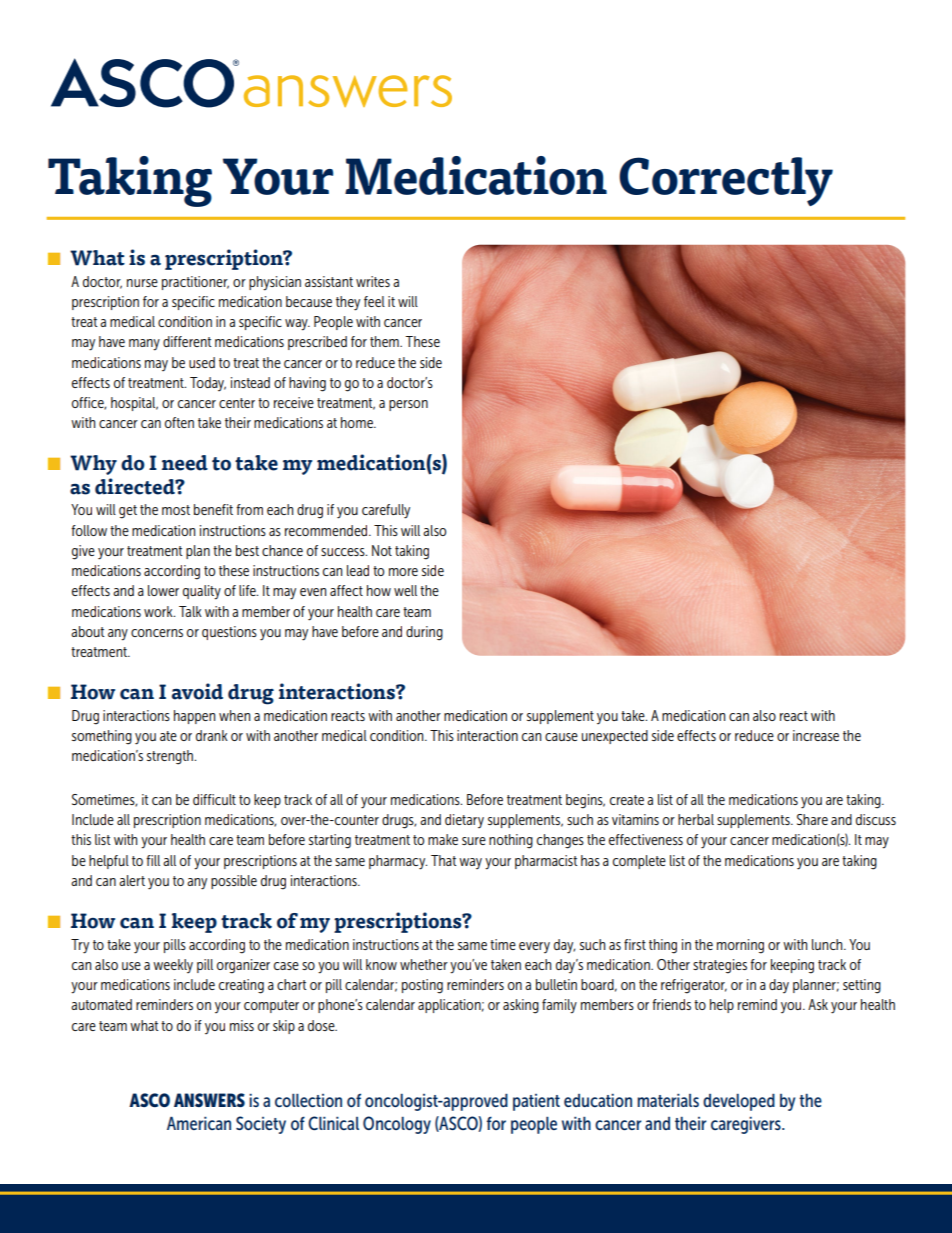 This screenshot has width=952, height=1233. I want to click on patient, so click(536, 1102).
